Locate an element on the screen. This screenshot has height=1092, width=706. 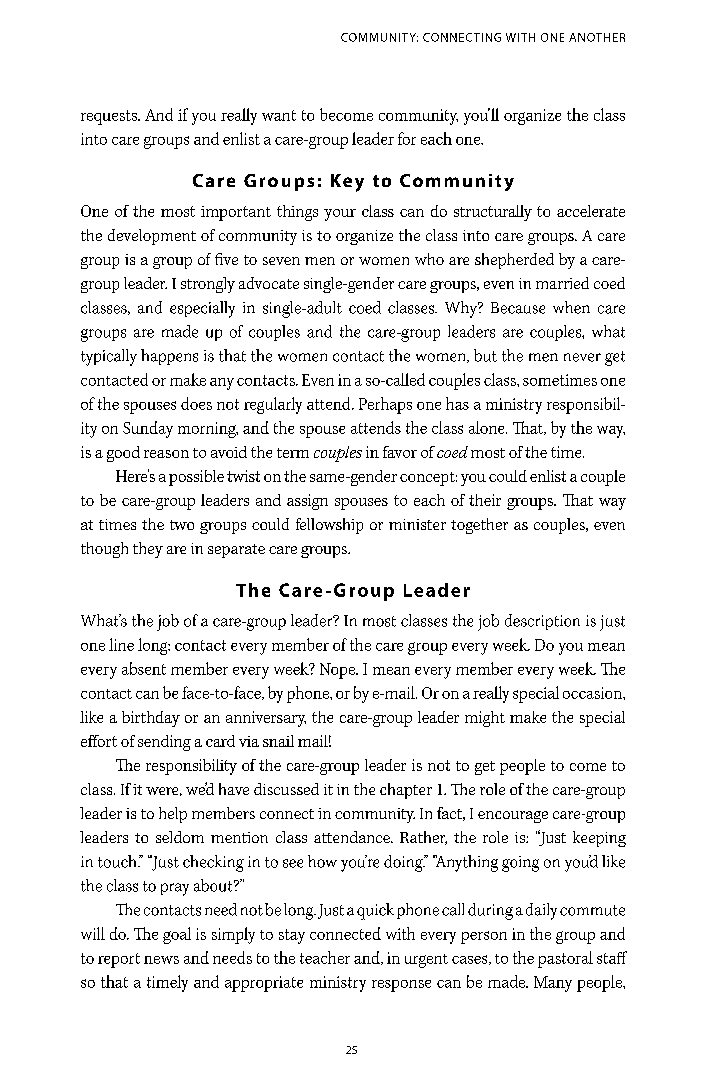
news is located at coordinates (161, 960).
